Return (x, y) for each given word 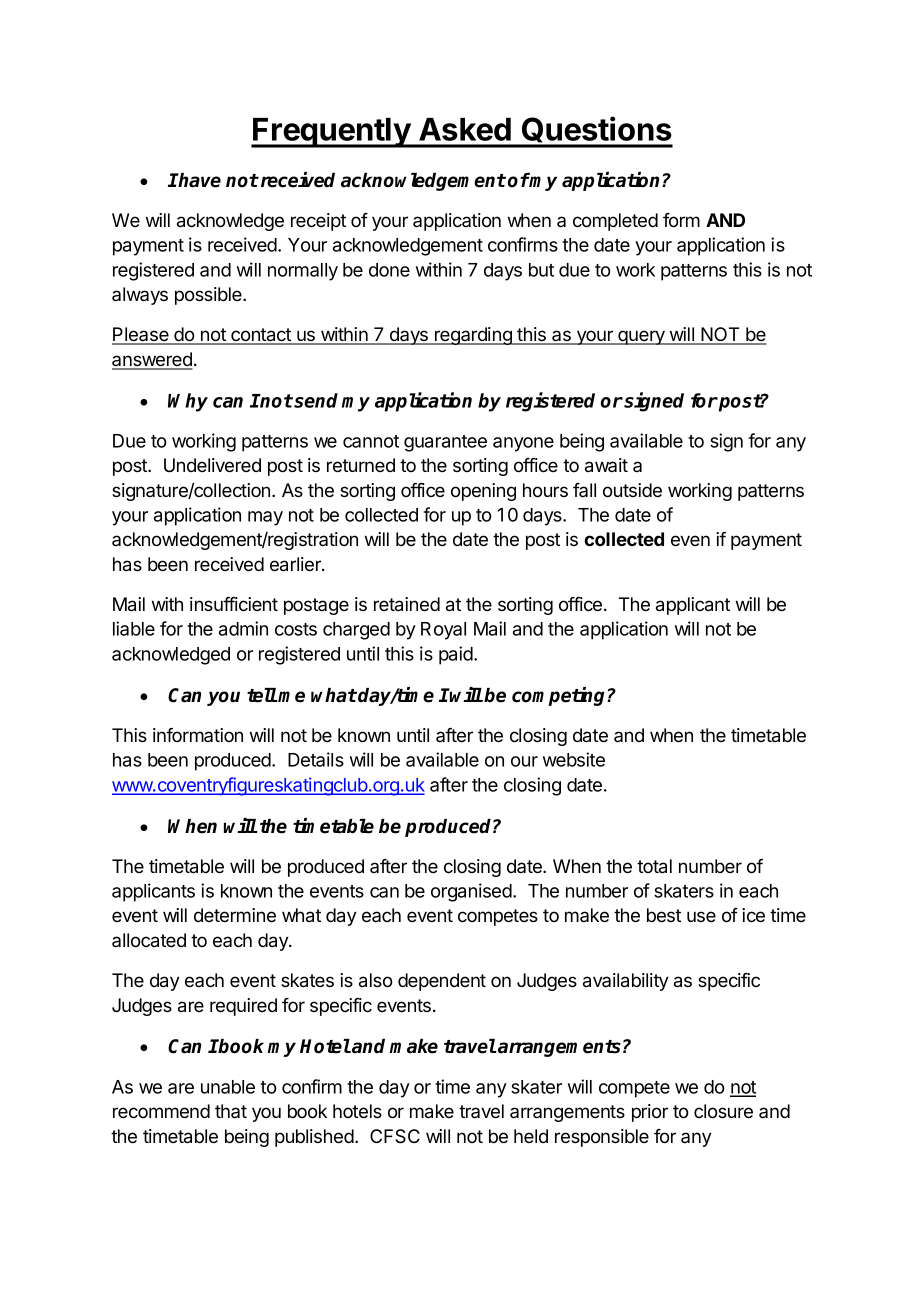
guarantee (445, 443)
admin (243, 628)
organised (472, 892)
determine (235, 915)
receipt (318, 222)
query (641, 337)
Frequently (331, 133)
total (654, 866)
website (574, 759)
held (531, 1136)
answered (152, 360)
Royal (443, 631)
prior (650, 1113)
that (231, 1111)
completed (615, 222)
